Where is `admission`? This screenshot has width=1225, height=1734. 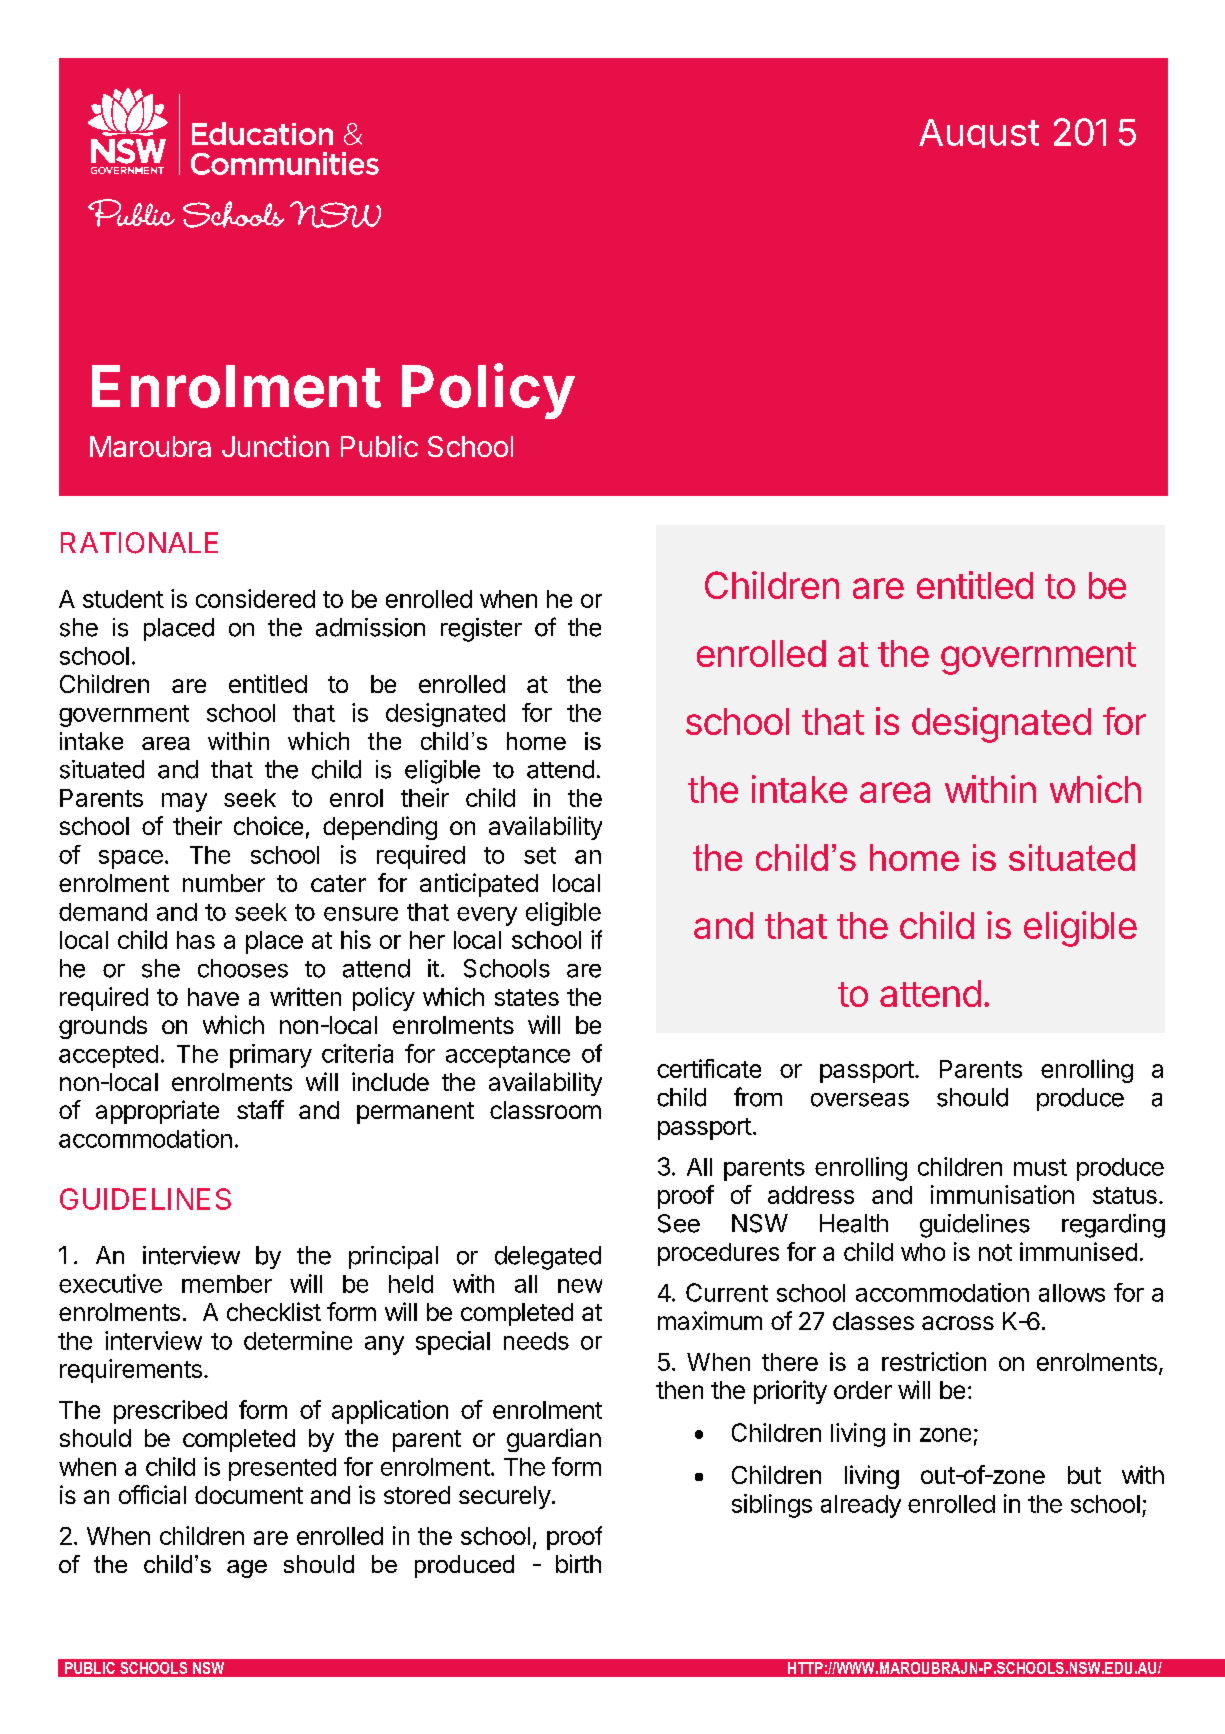 admission is located at coordinates (370, 627).
